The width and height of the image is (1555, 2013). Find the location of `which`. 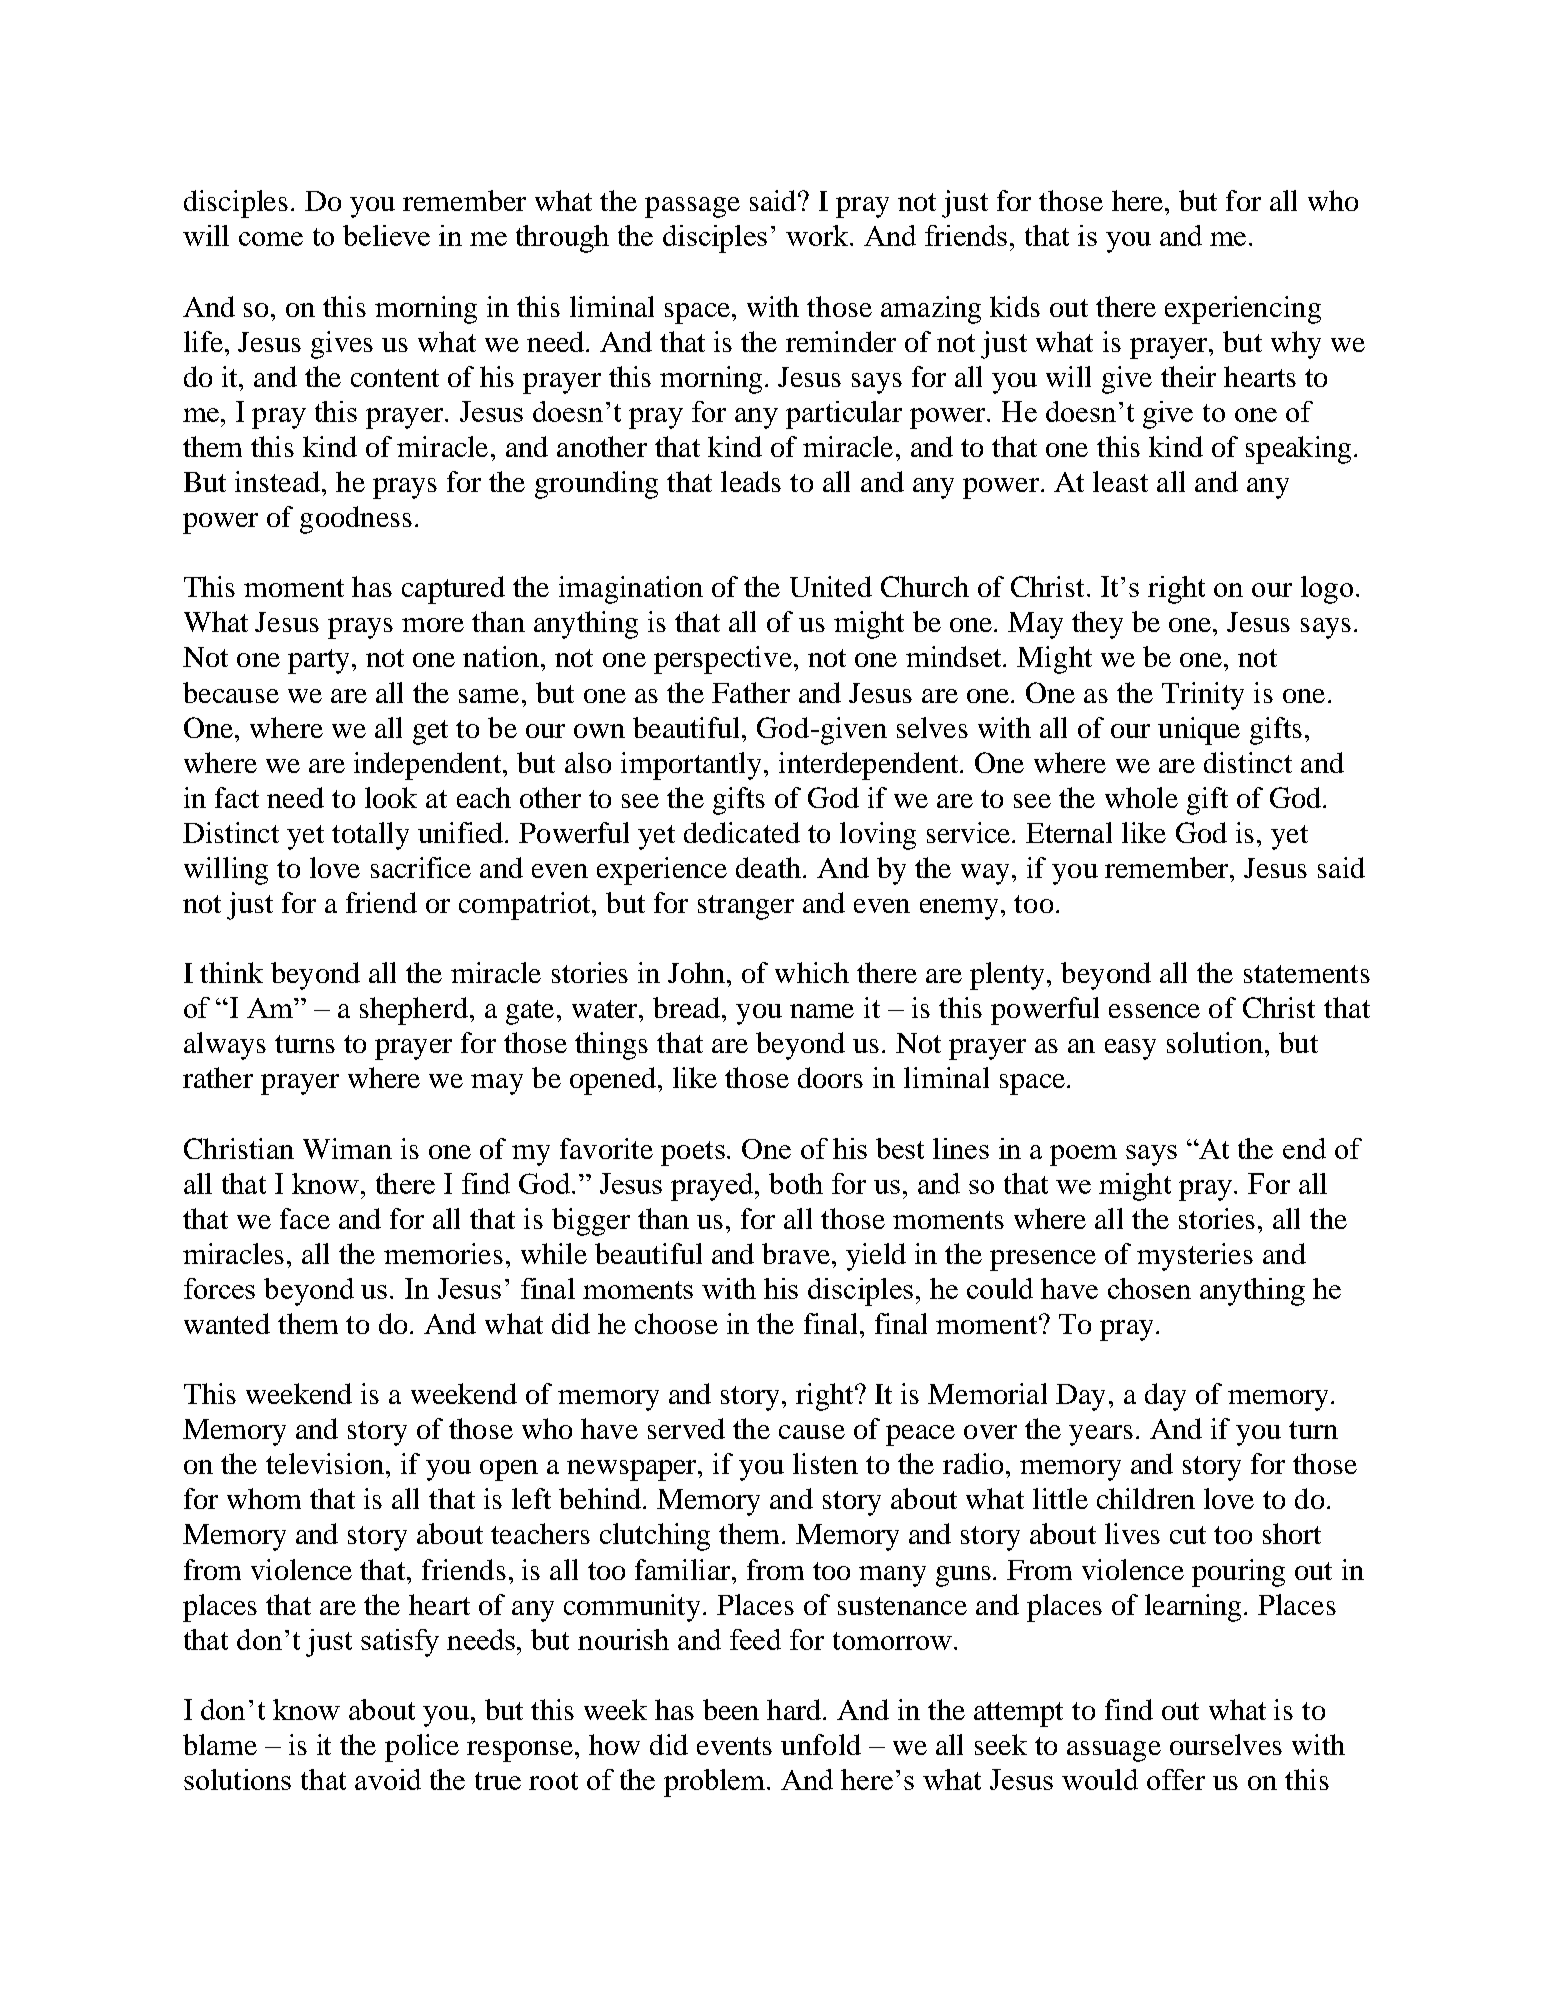

which is located at coordinates (812, 972).
